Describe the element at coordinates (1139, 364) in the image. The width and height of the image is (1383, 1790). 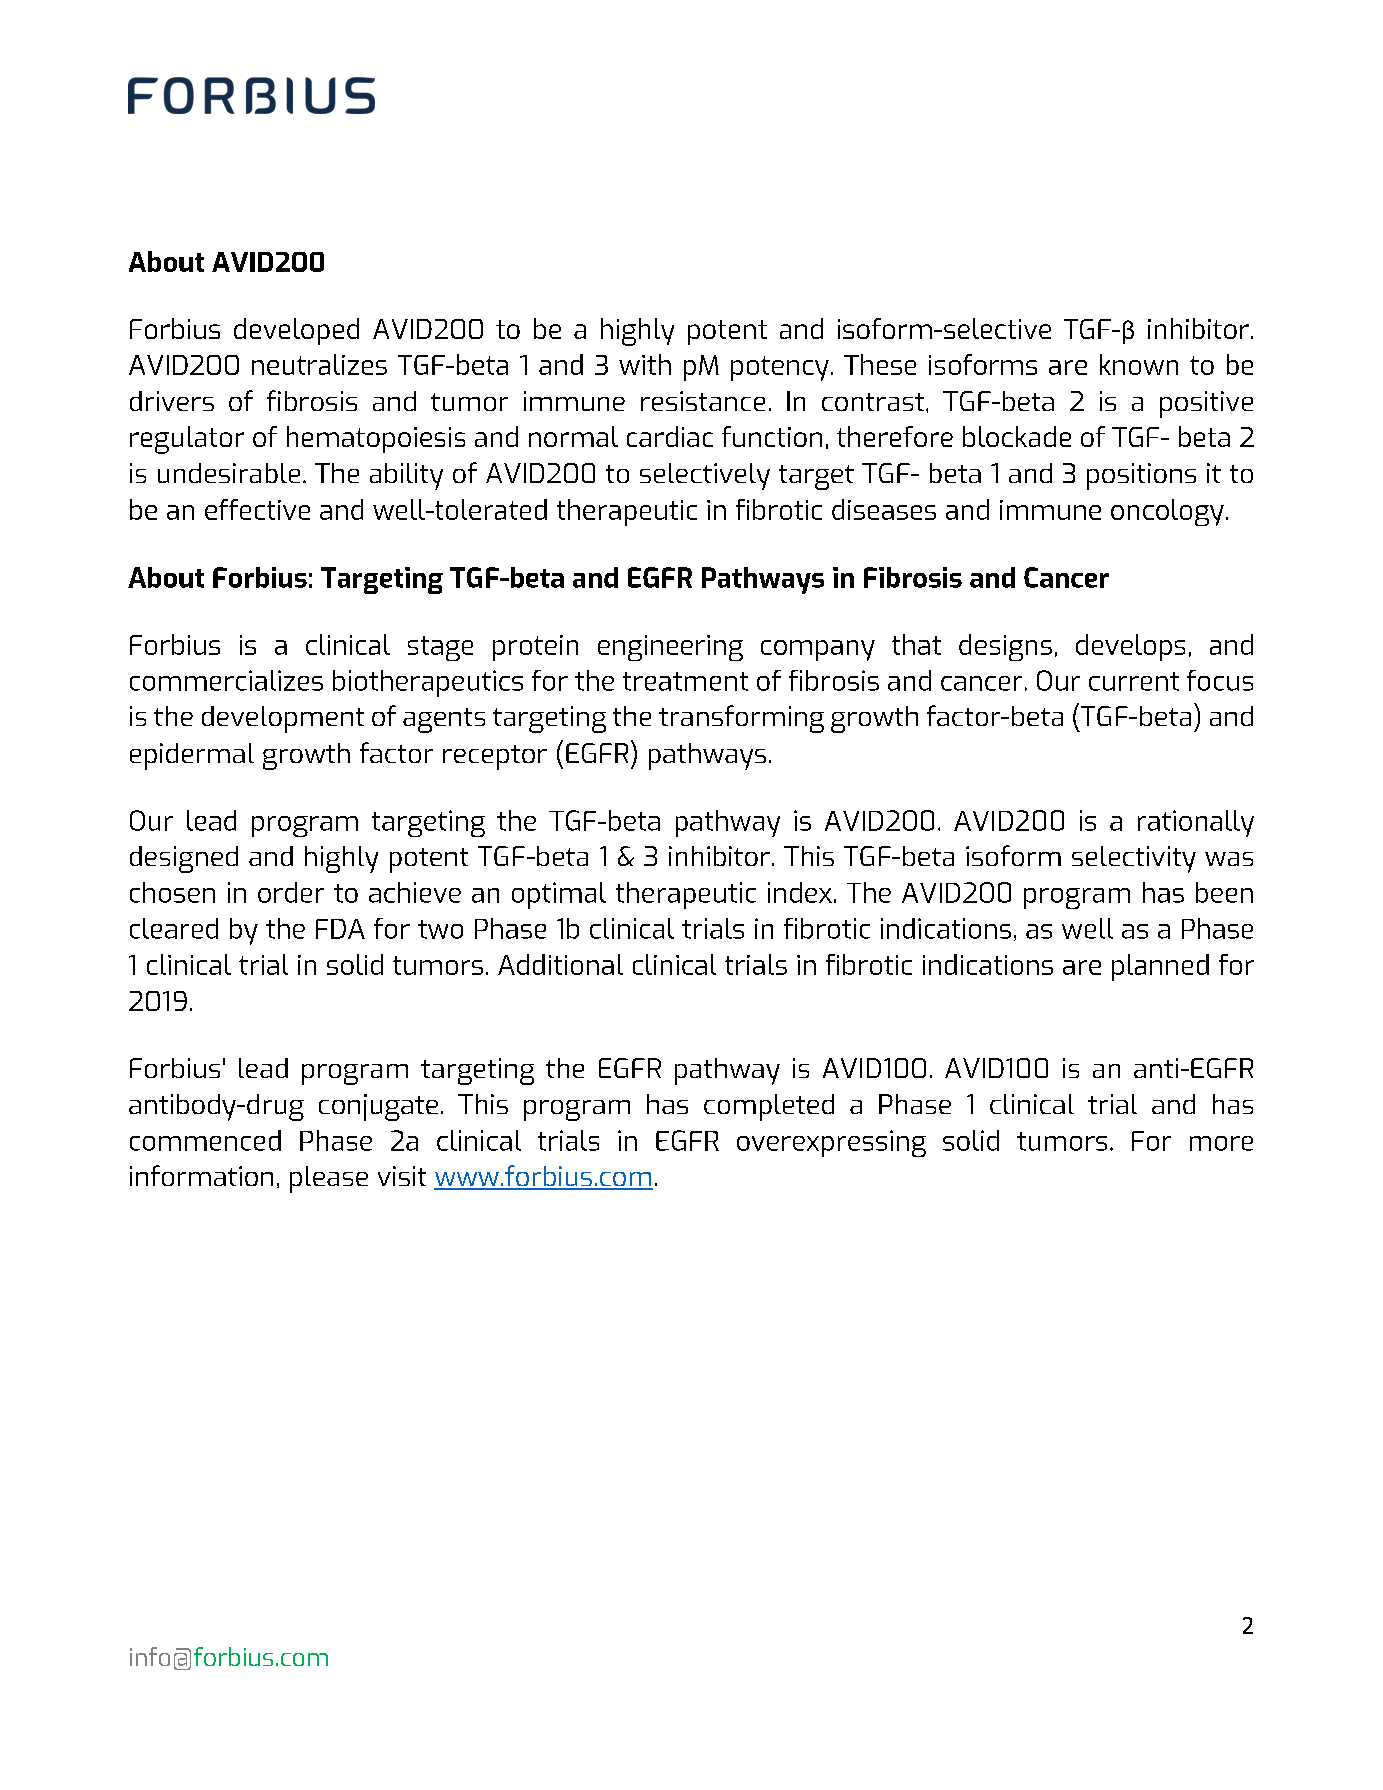
I see `known` at that location.
